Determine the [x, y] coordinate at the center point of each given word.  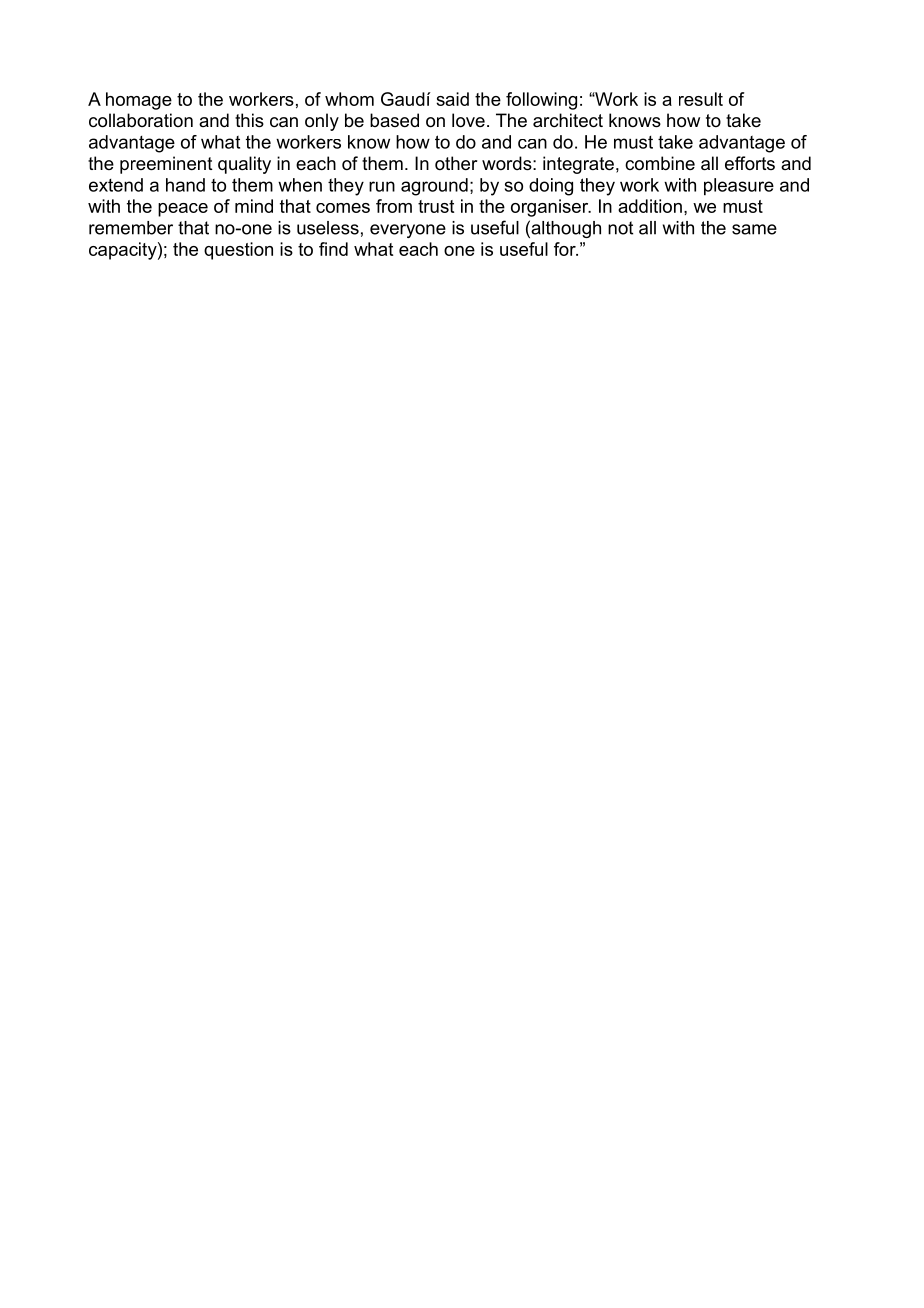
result [701, 99]
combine [660, 163]
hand [185, 185]
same [754, 229]
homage [139, 101]
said [452, 99]
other [456, 163]
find [333, 249]
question [238, 251]
